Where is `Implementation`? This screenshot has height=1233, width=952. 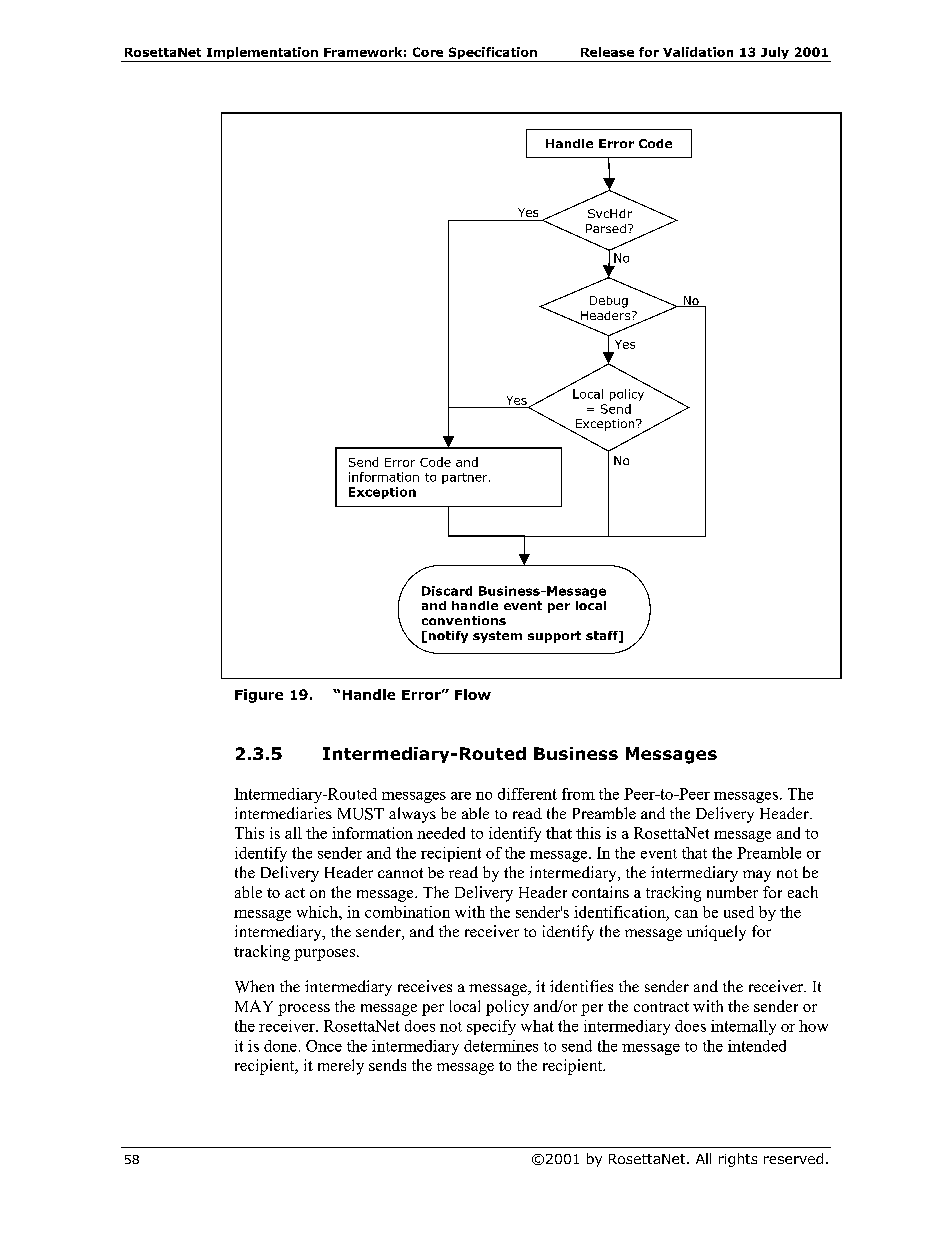 Implementation is located at coordinates (262, 54).
